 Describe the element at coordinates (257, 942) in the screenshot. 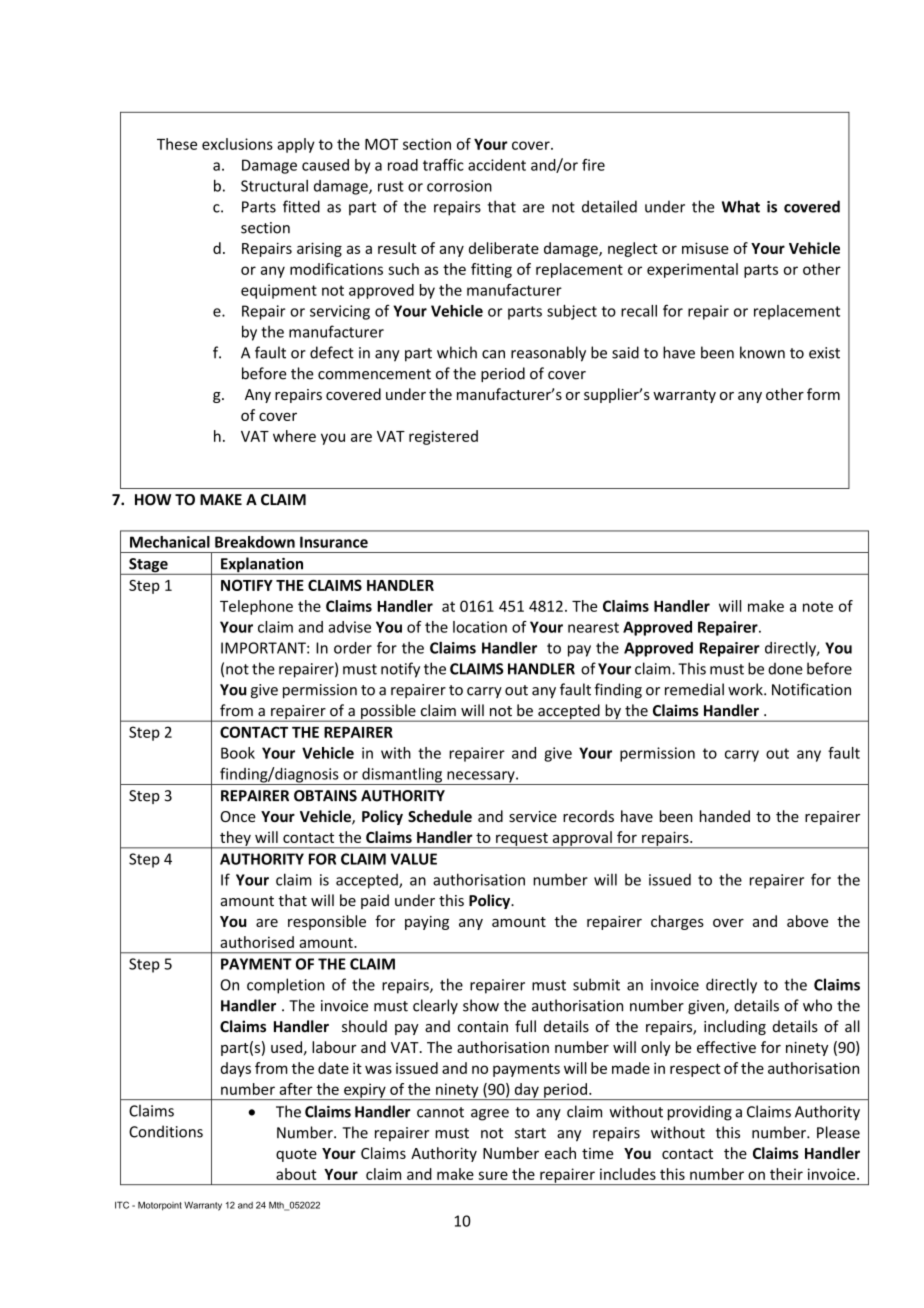

I see `authorised` at that location.
